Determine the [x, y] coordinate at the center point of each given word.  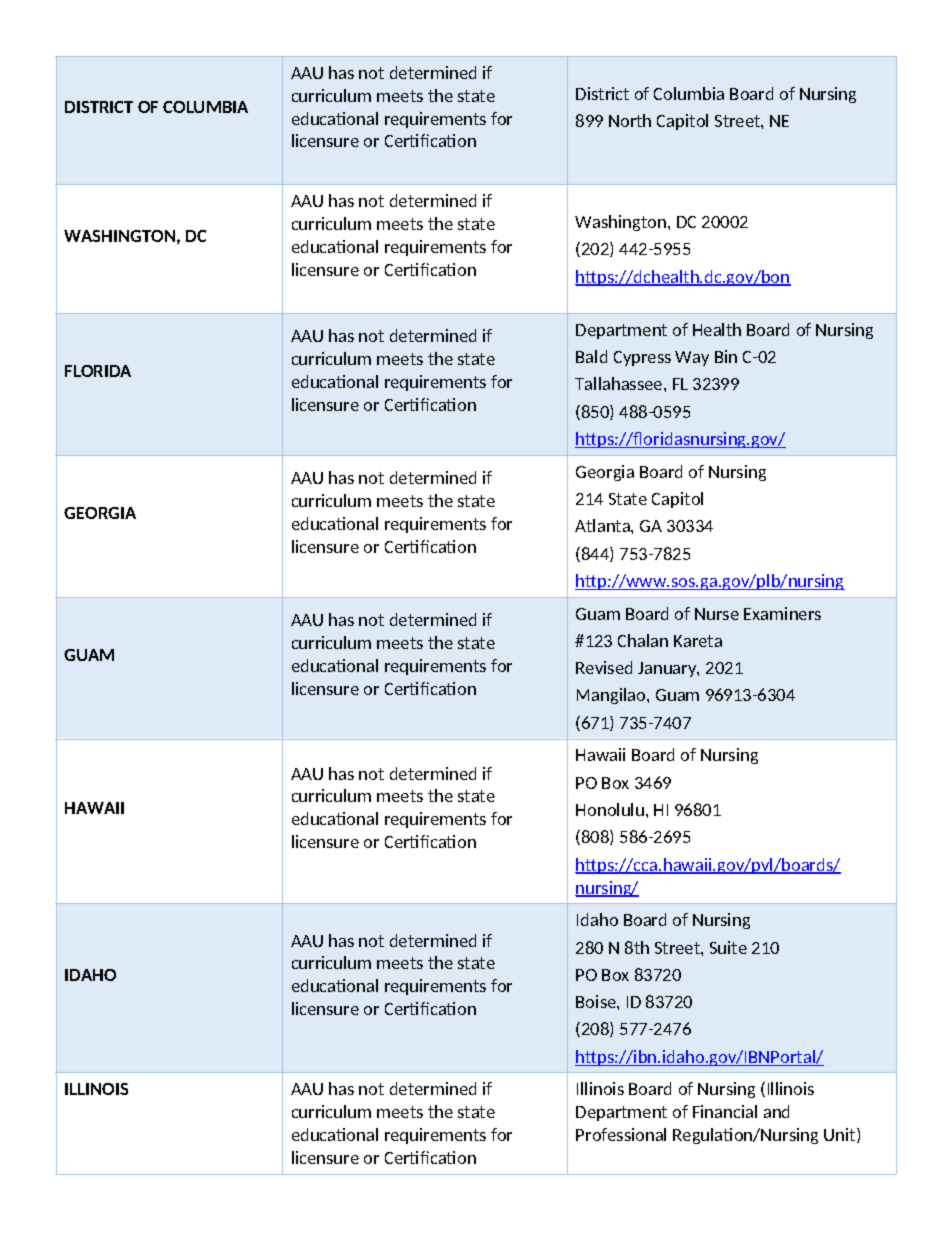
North [630, 120]
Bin [726, 356]
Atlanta [603, 525]
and [776, 1111]
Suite [728, 947]
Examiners [782, 613]
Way [692, 358]
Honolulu [610, 809]
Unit [841, 1135]
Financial [725, 1111]
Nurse [717, 614]
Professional [621, 1134]
